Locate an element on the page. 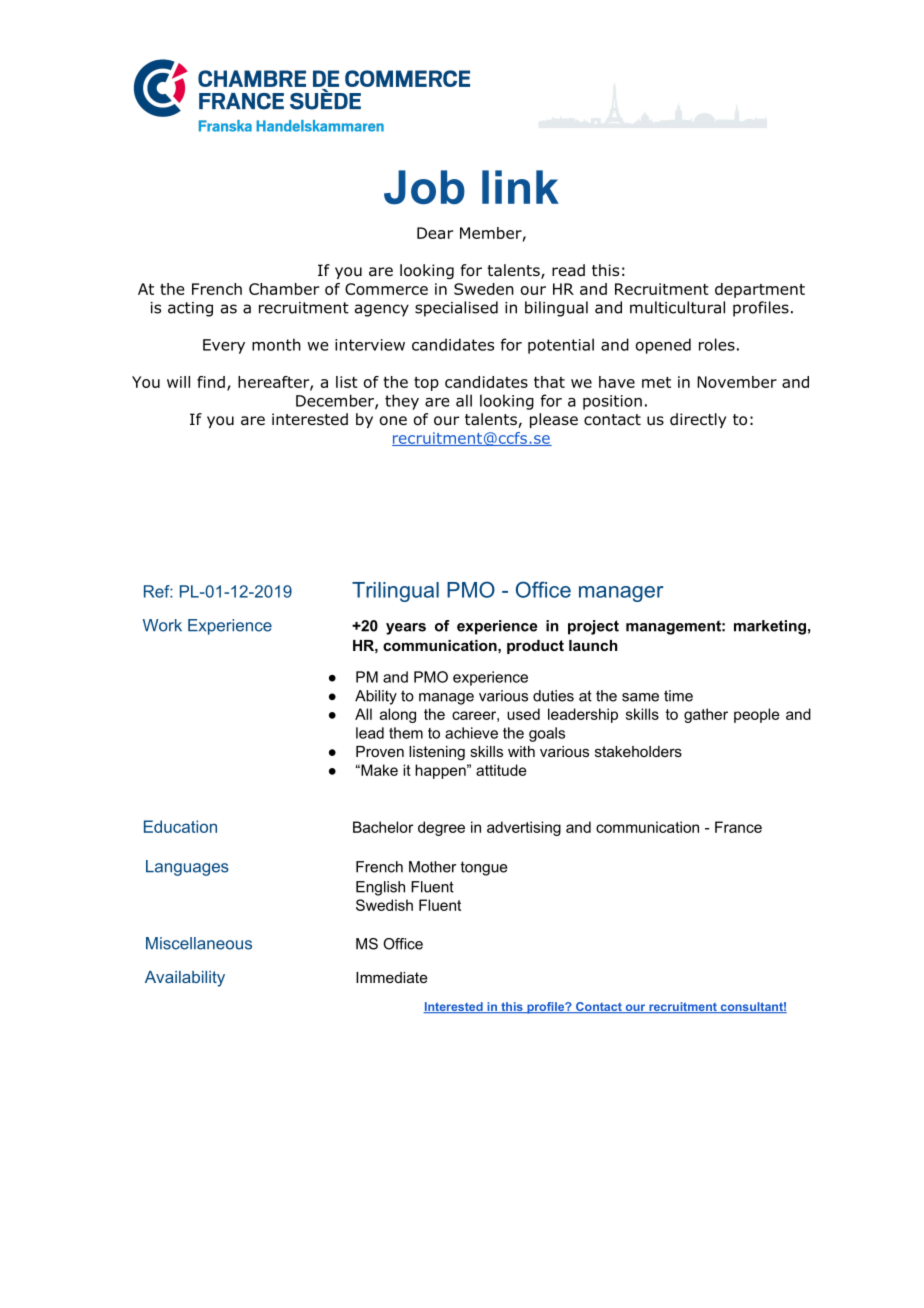  Chamber is located at coordinates (284, 289).
